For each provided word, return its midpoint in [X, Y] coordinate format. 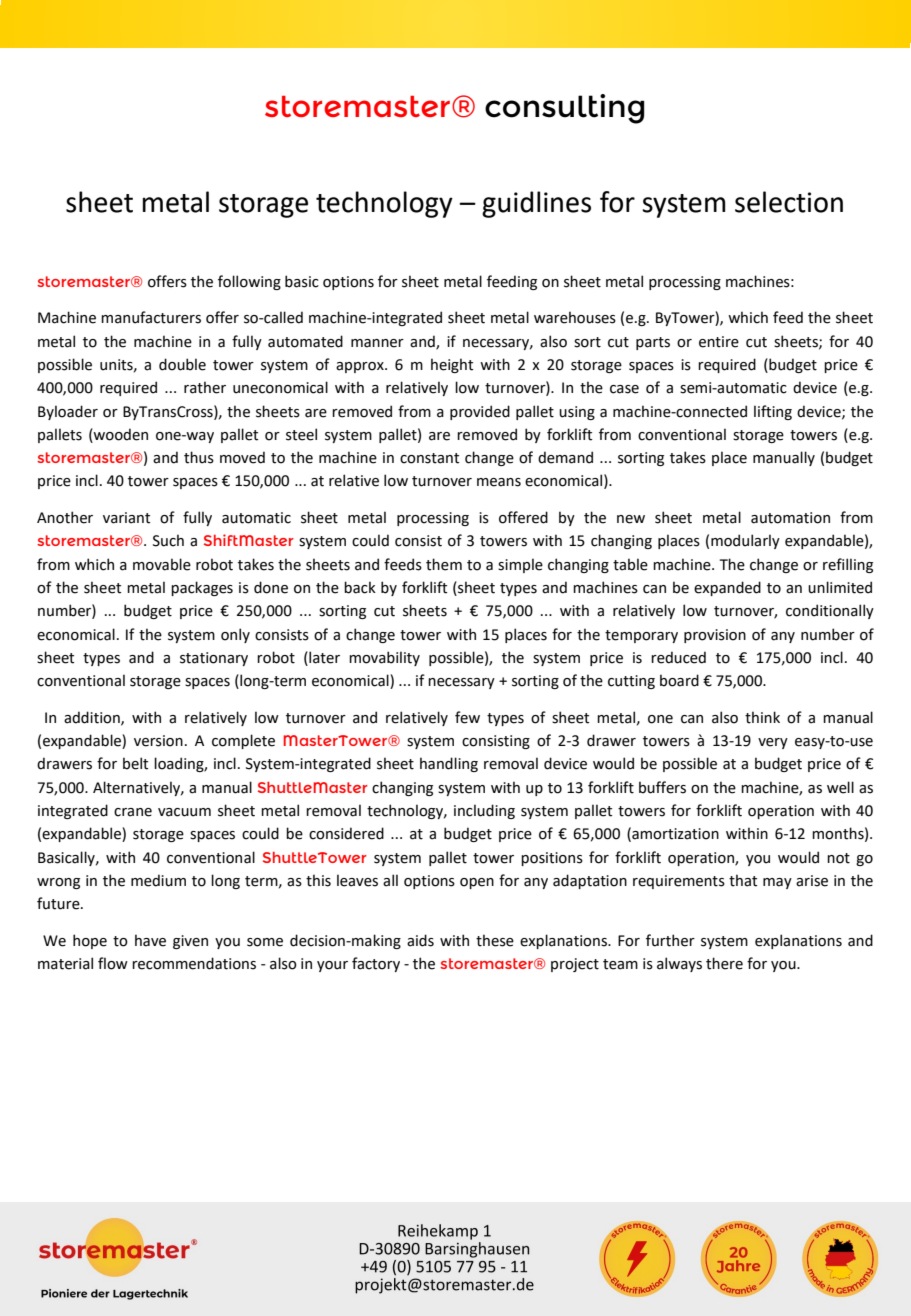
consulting [565, 109]
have [150, 940]
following [249, 282]
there [724, 963]
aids [420, 940]
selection [789, 202]
